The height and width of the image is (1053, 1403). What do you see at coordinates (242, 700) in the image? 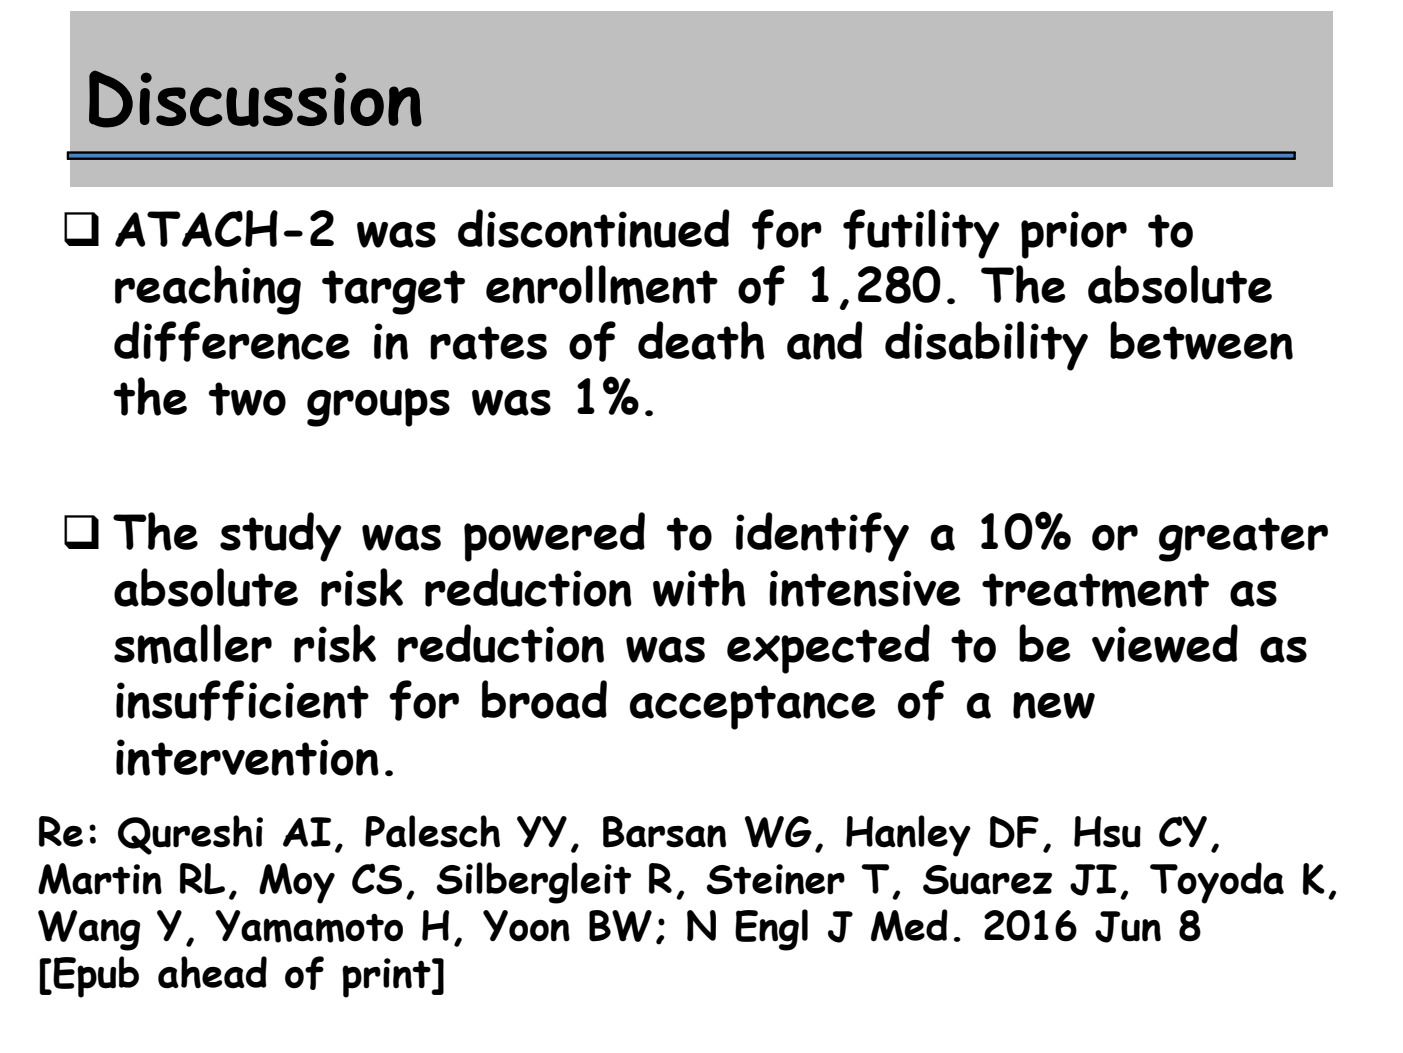
I see `insufficient` at bounding box center [242, 700].
